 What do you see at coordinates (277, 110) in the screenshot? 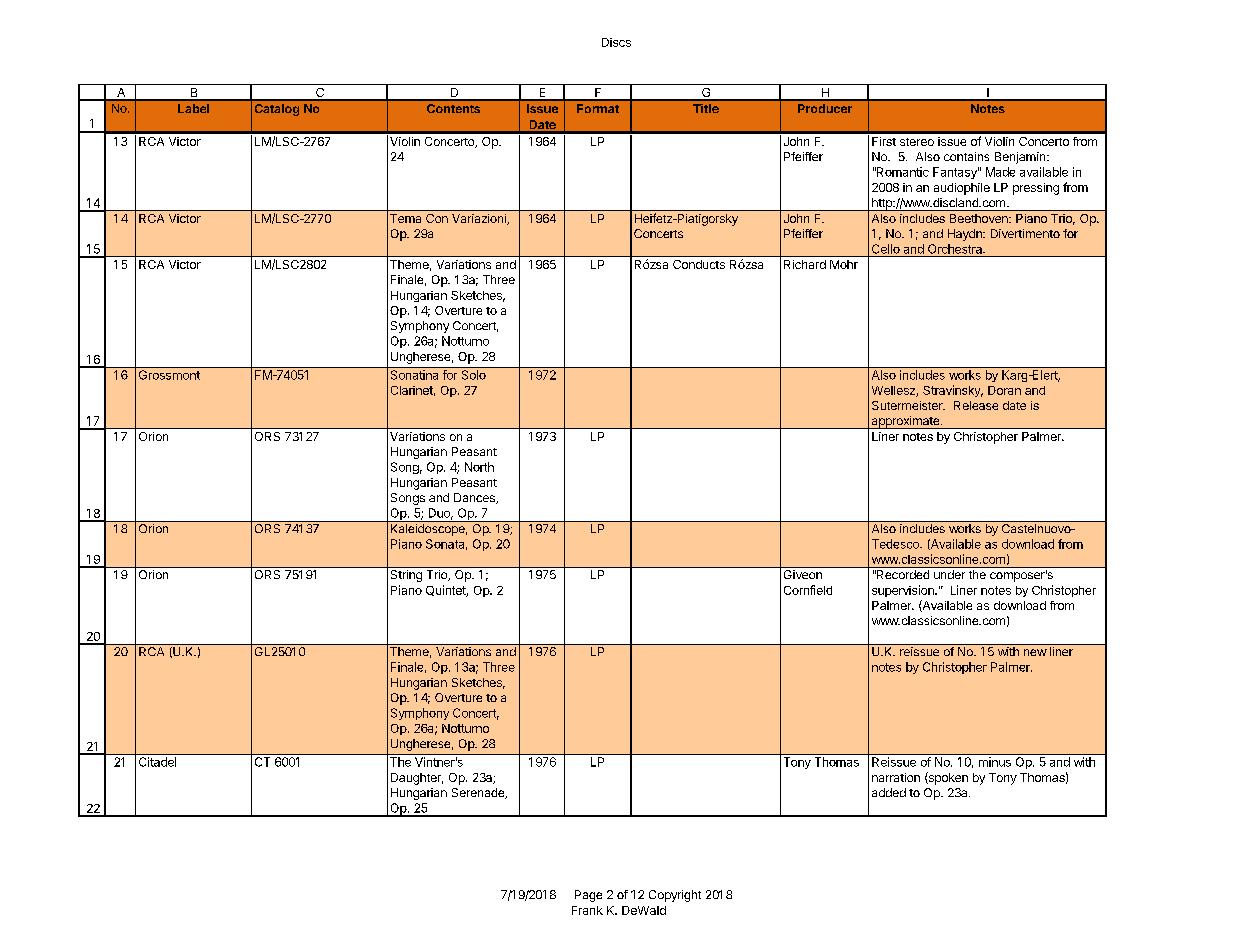
I see `Catalog` at bounding box center [277, 110].
